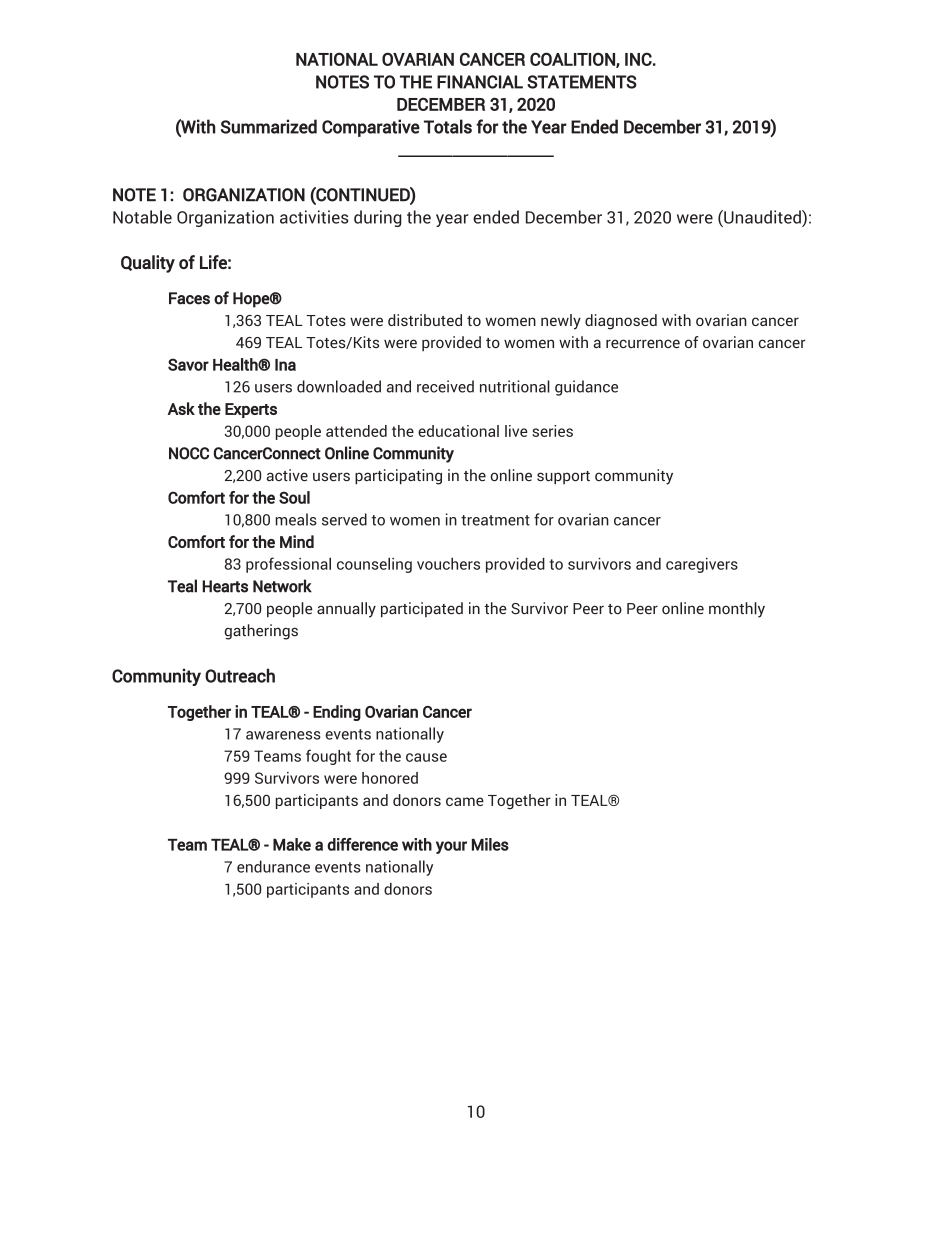  I want to click on endurance, so click(273, 866).
